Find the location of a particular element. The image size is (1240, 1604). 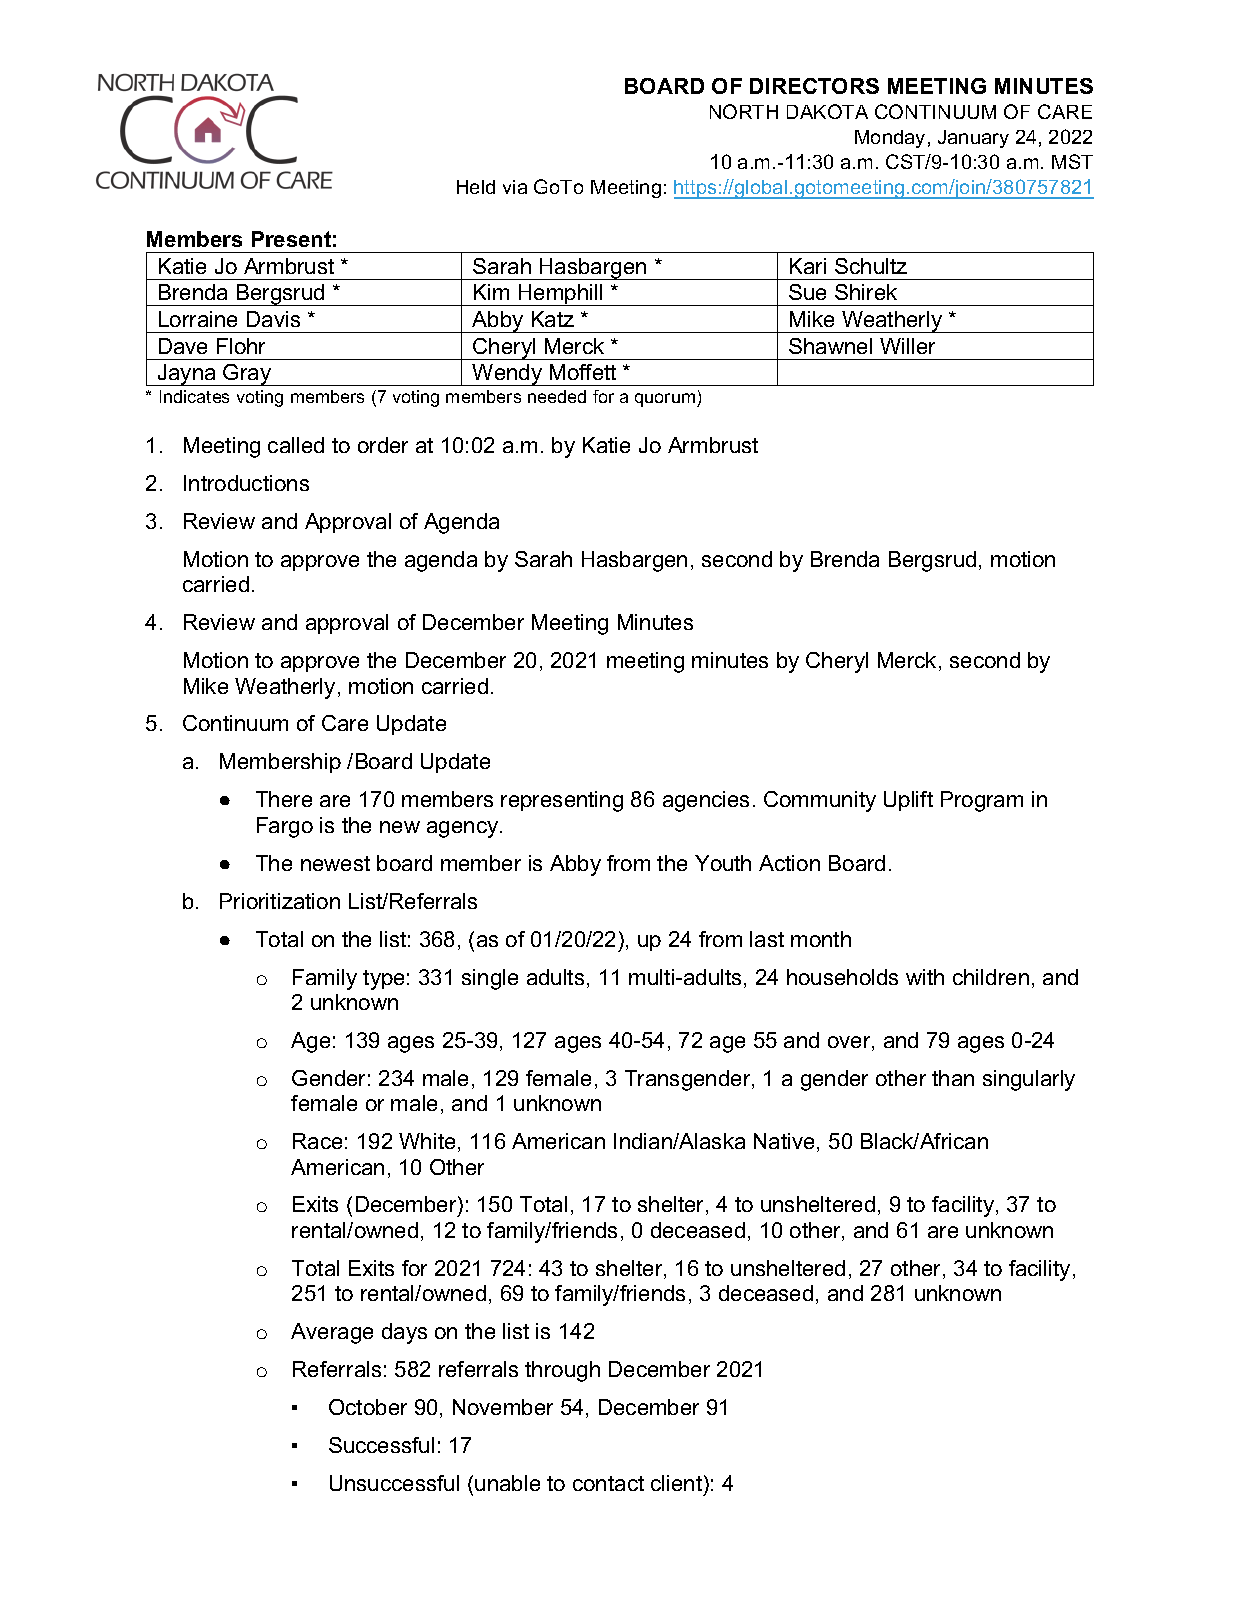

Program is located at coordinates (982, 801).
